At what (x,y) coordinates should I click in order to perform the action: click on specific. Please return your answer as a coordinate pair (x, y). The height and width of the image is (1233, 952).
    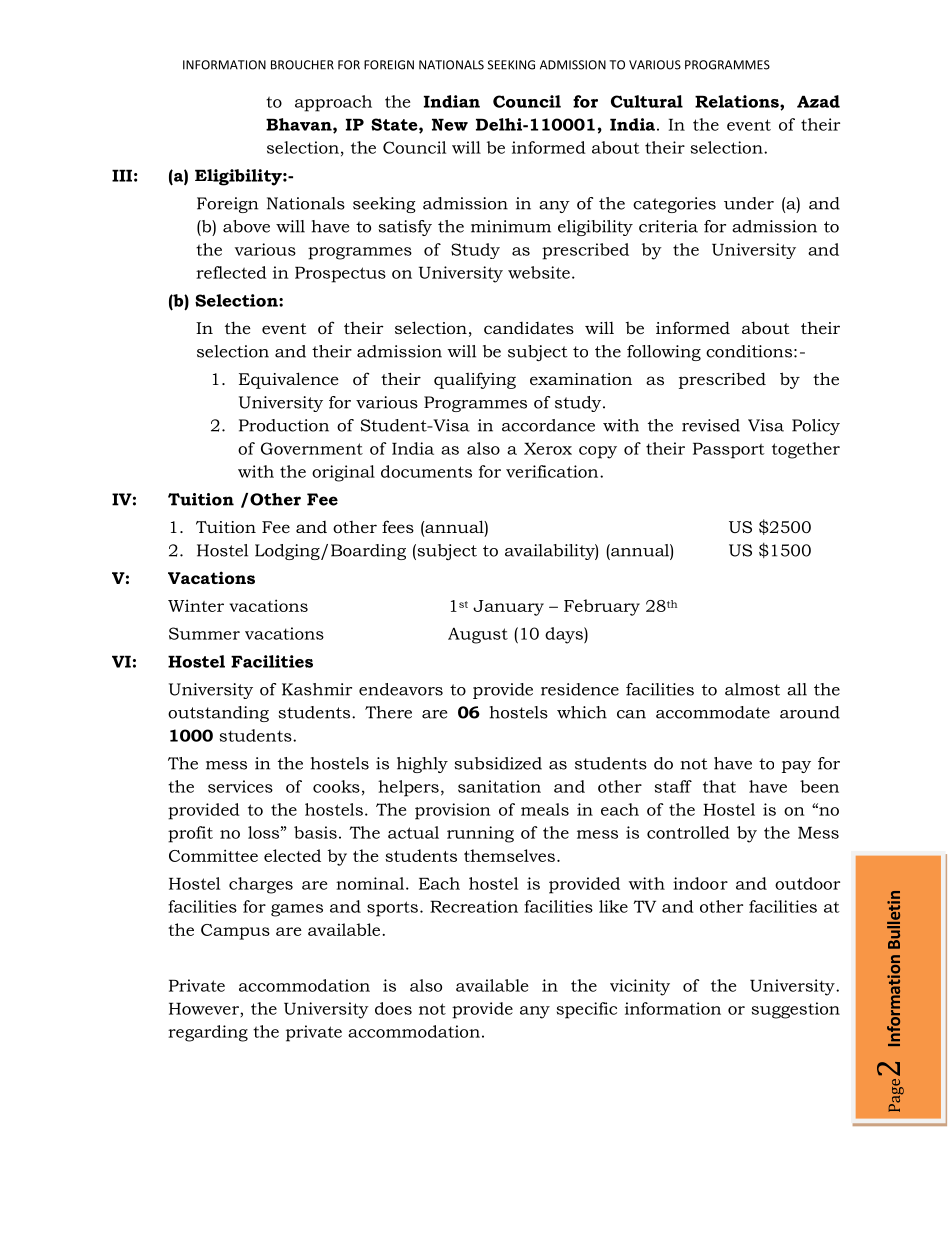
    Looking at the image, I should click on (587, 1010).
